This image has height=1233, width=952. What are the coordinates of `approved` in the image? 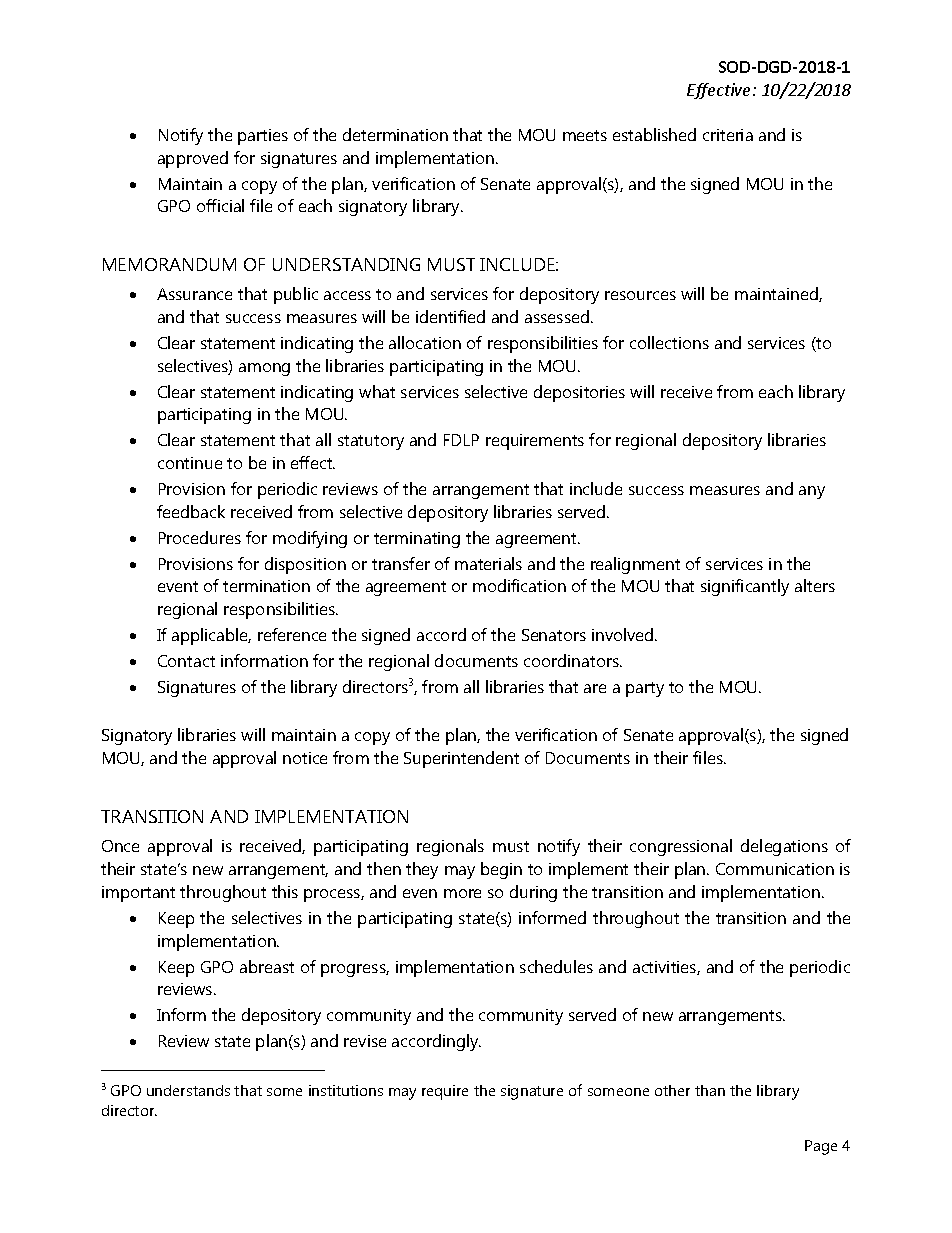 It's located at (193, 159).
